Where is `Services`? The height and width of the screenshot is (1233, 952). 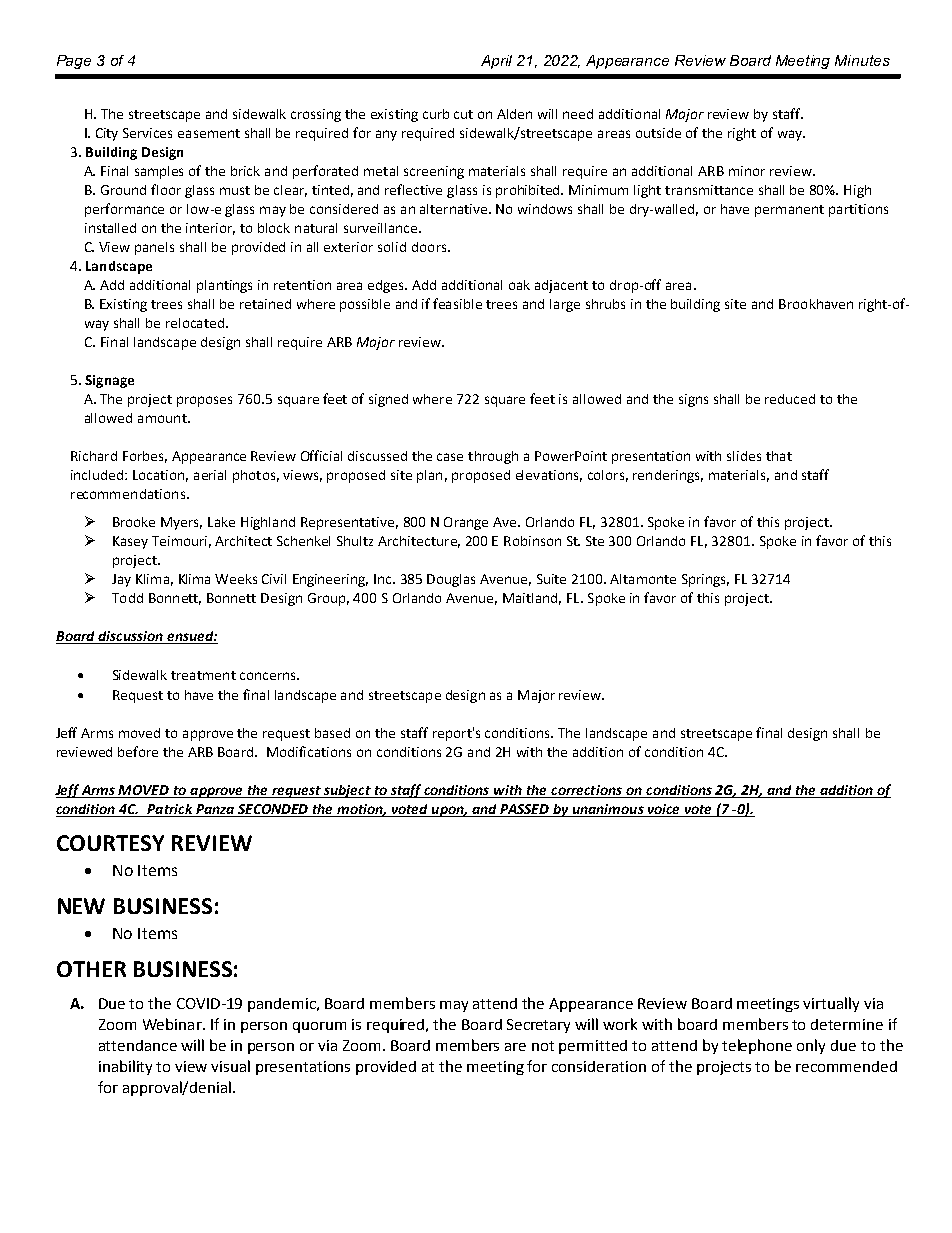 Services is located at coordinates (147, 133).
